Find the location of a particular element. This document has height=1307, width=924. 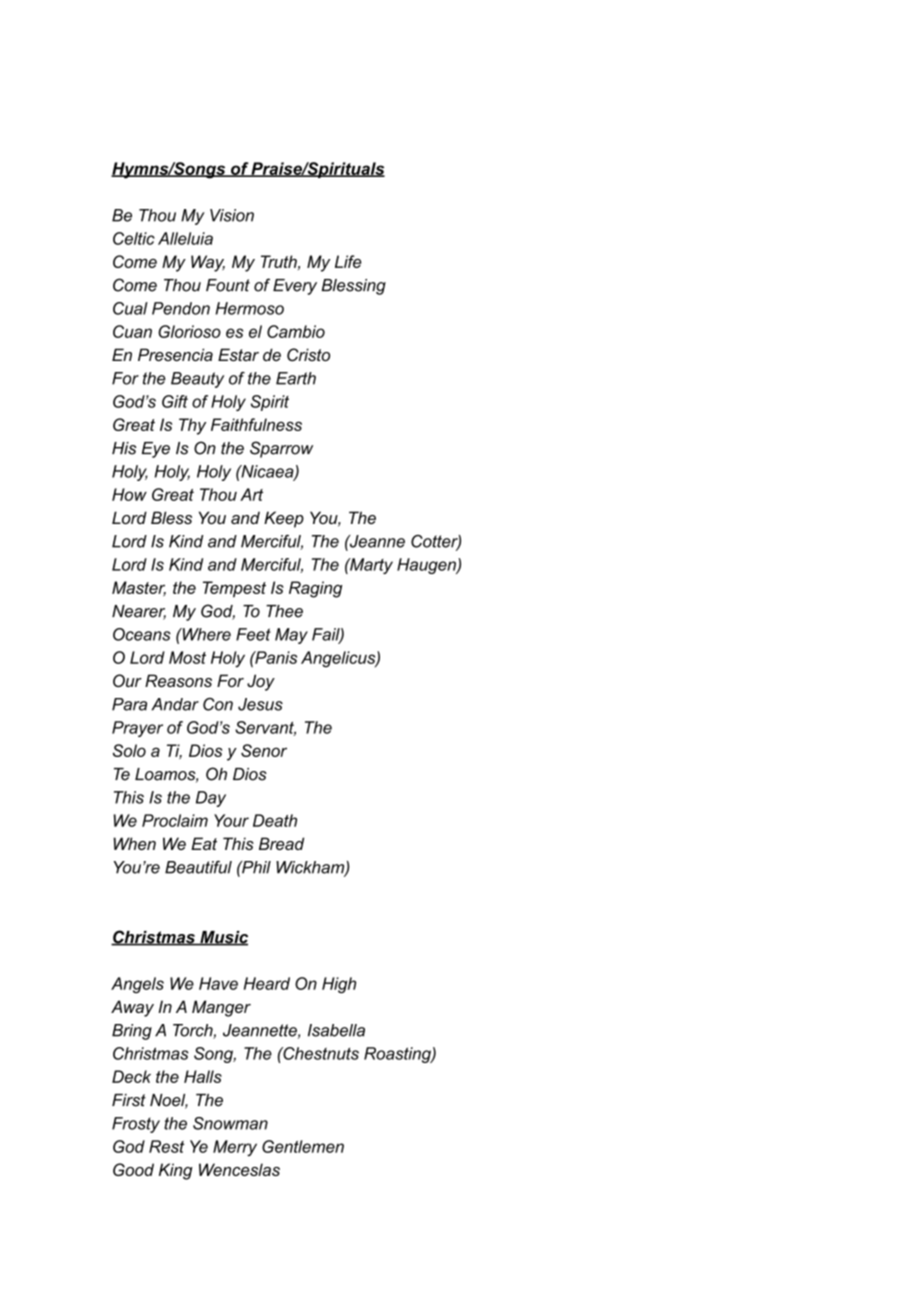

Marty is located at coordinates (370, 566).
